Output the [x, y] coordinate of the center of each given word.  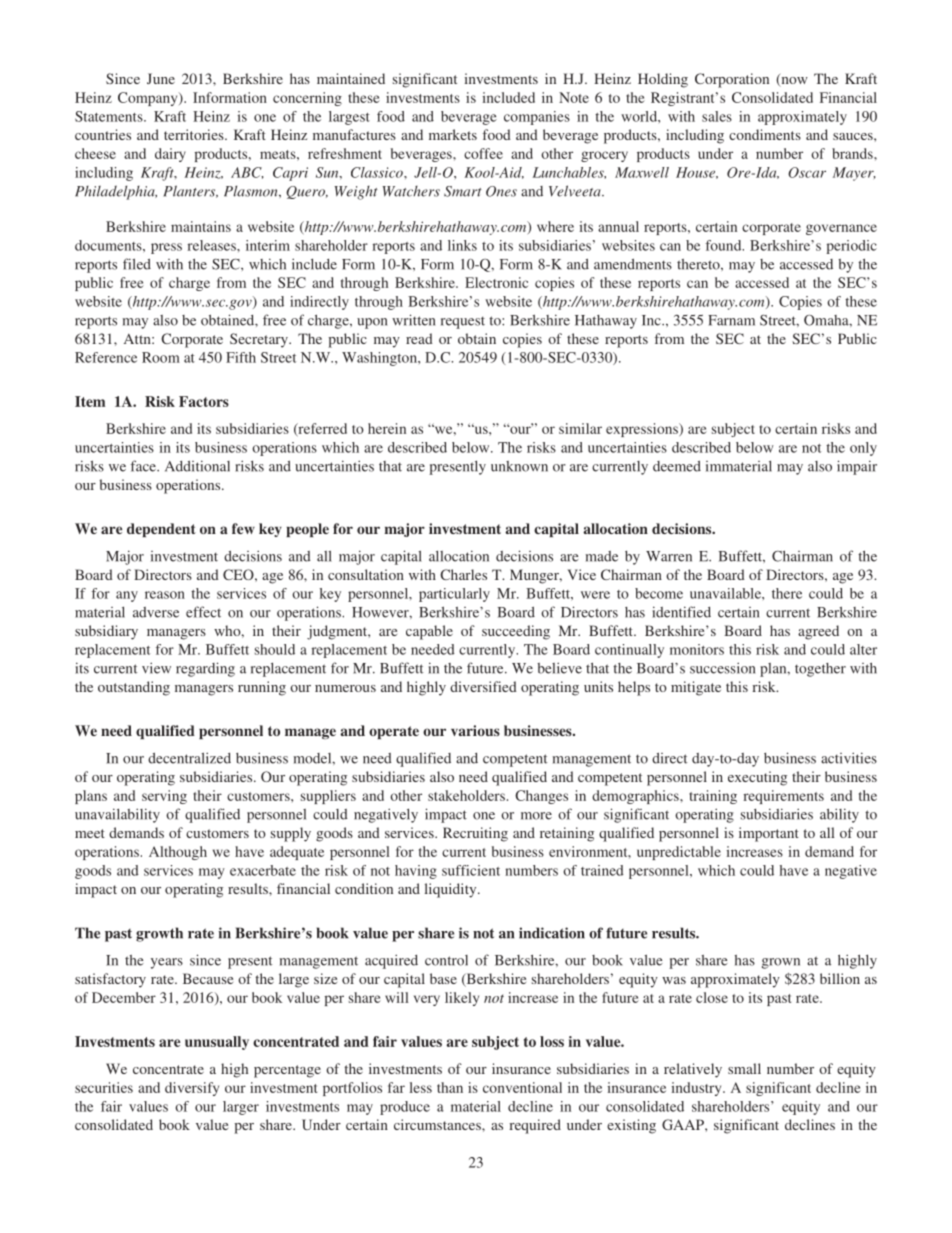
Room [161, 357]
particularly [454, 595]
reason [165, 595]
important [769, 834]
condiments [765, 134]
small [744, 1068]
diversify [192, 1089]
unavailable [726, 593]
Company [149, 99]
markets [453, 134]
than [450, 1087]
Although [178, 853]
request [463, 323]
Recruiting [475, 834]
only [863, 449]
